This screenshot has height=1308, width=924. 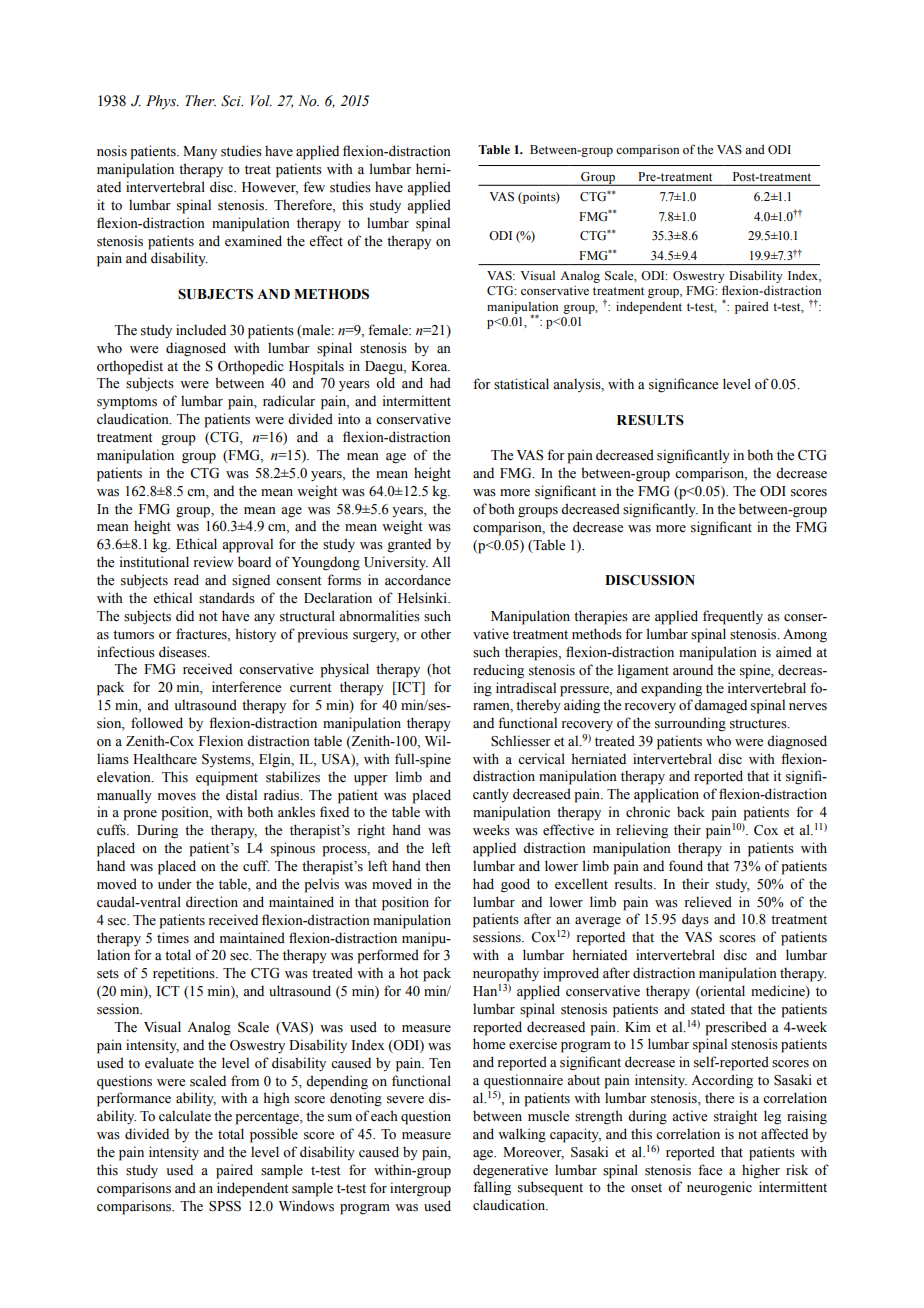 What do you see at coordinates (177, 797) in the screenshot?
I see `moves` at bounding box center [177, 797].
